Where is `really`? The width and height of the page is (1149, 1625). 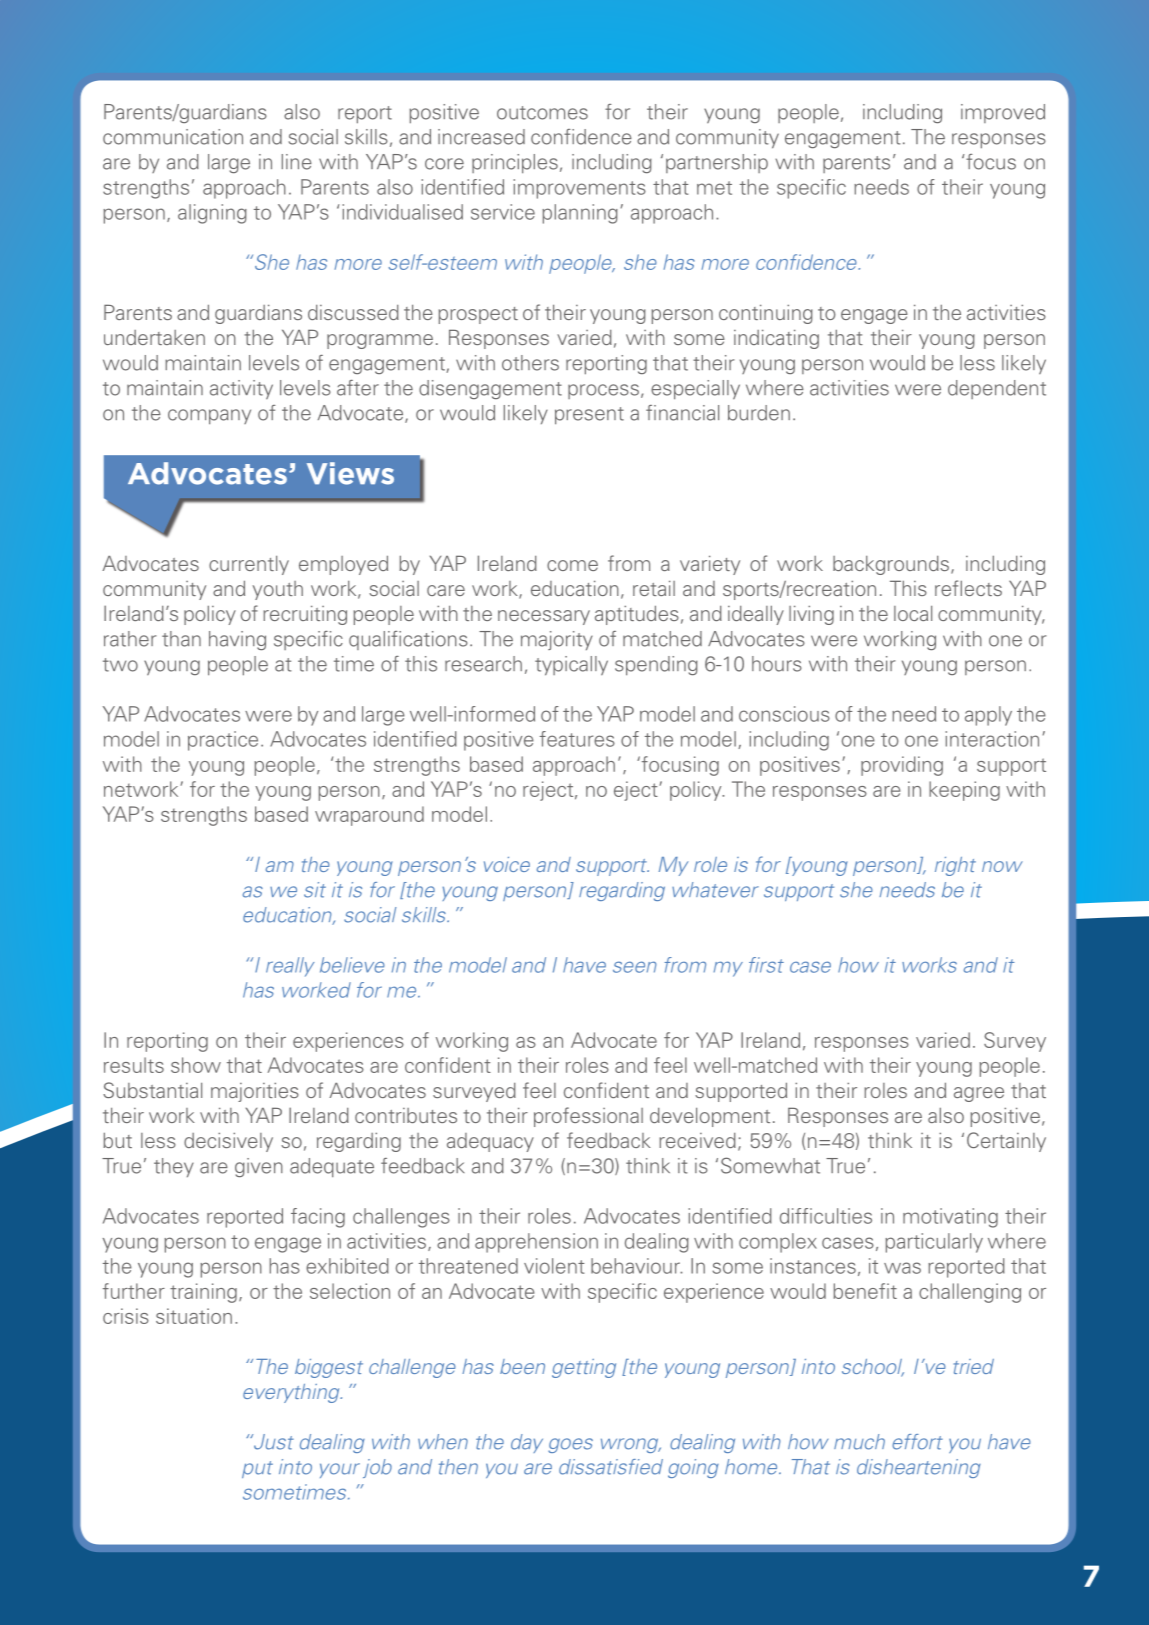 really is located at coordinates (290, 967).
